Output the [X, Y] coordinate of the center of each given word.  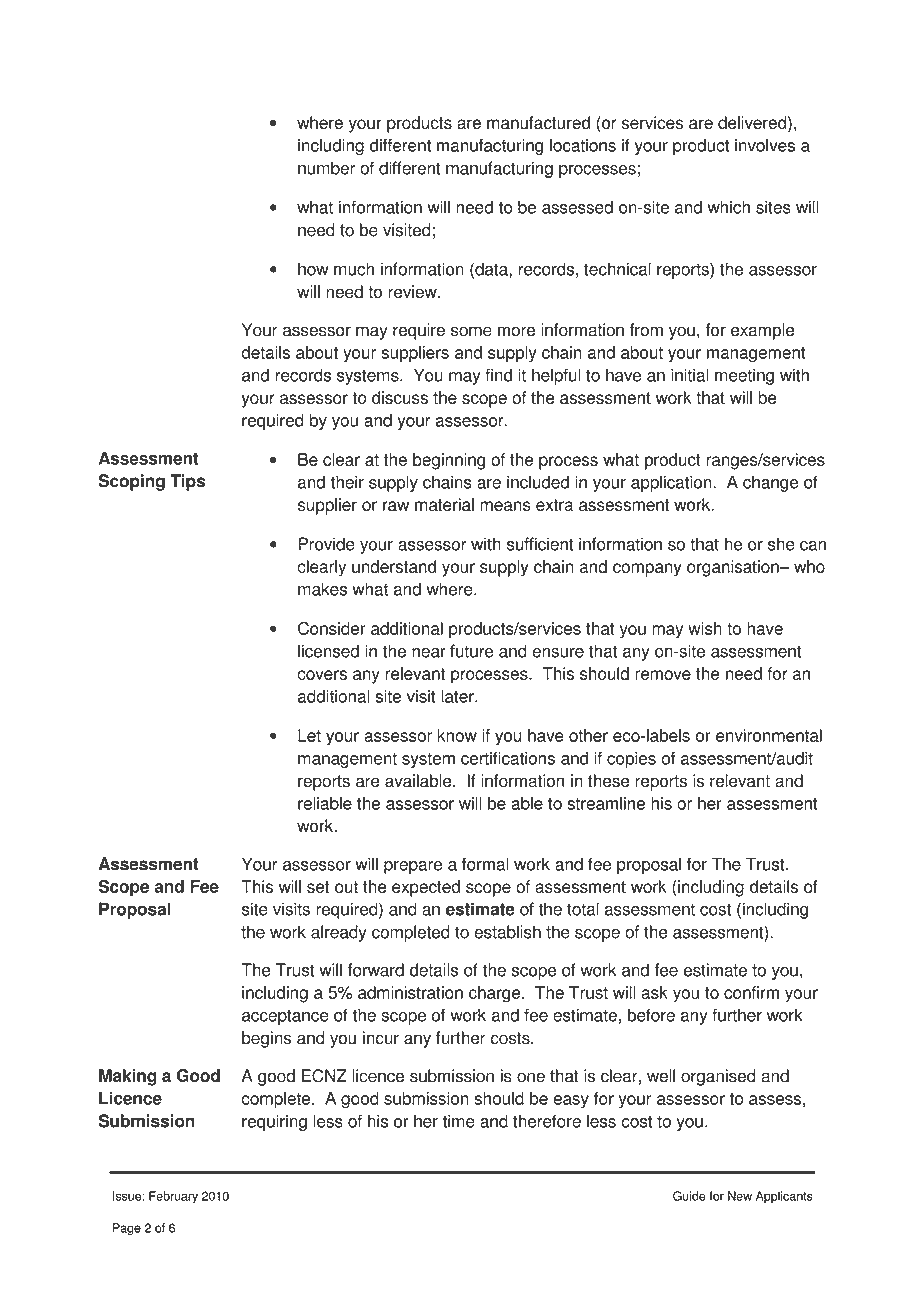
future [471, 651]
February [173, 1197]
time [459, 1121]
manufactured [538, 123]
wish [705, 628]
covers [322, 675]
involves [765, 145]
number [326, 168]
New [740, 1196]
